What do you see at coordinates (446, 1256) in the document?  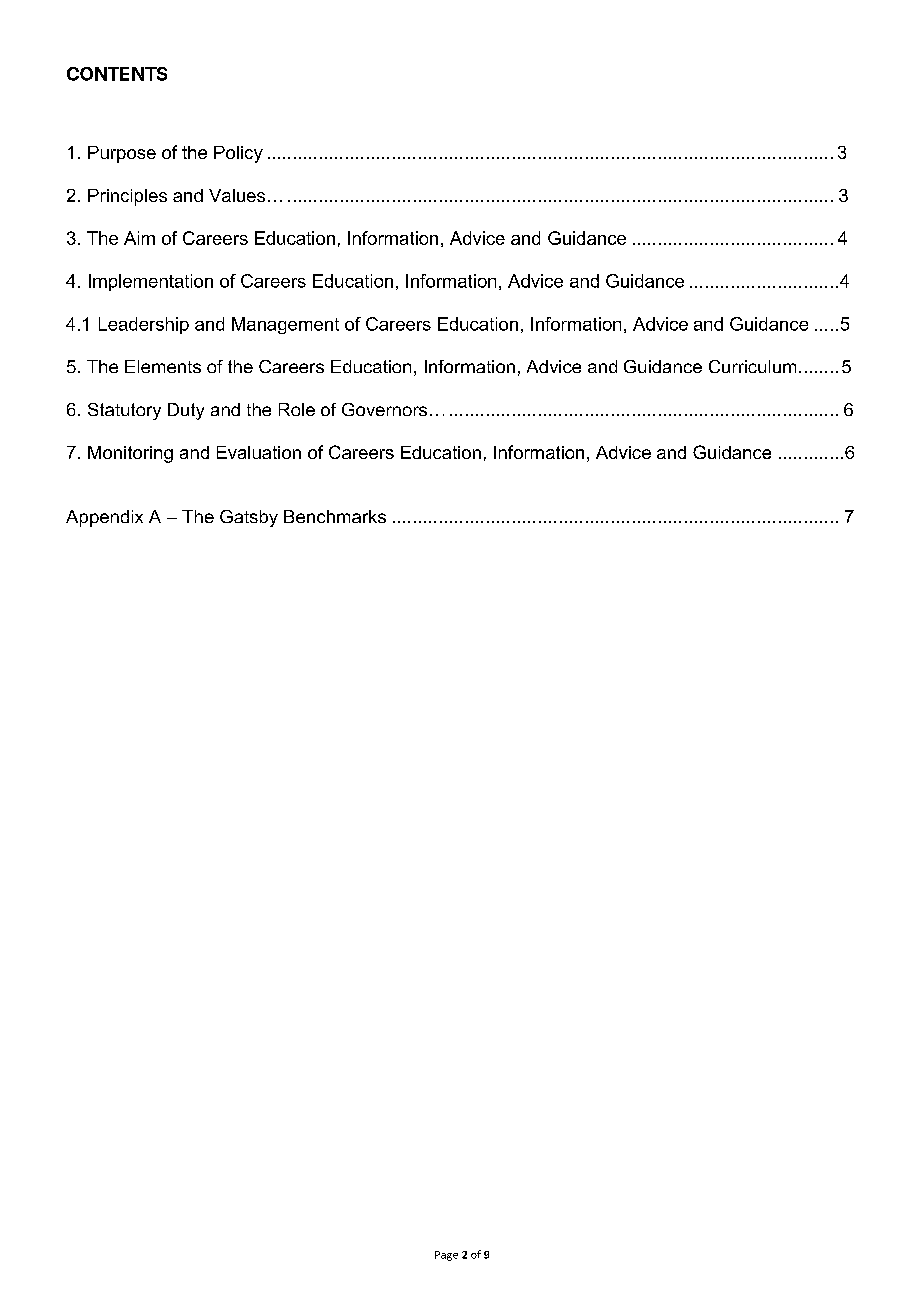 I see `Page` at bounding box center [446, 1256].
